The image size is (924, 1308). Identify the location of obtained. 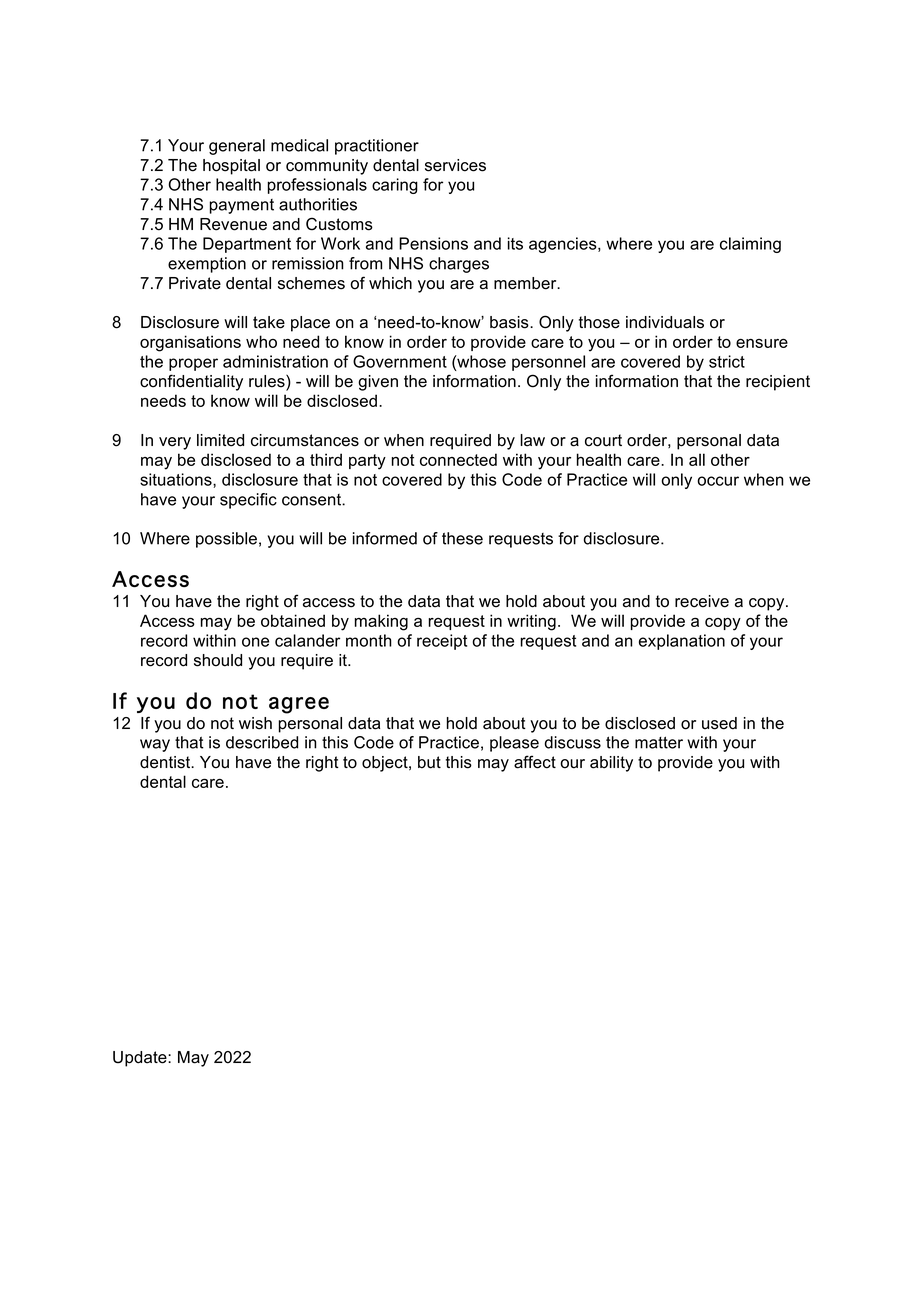
(293, 620).
